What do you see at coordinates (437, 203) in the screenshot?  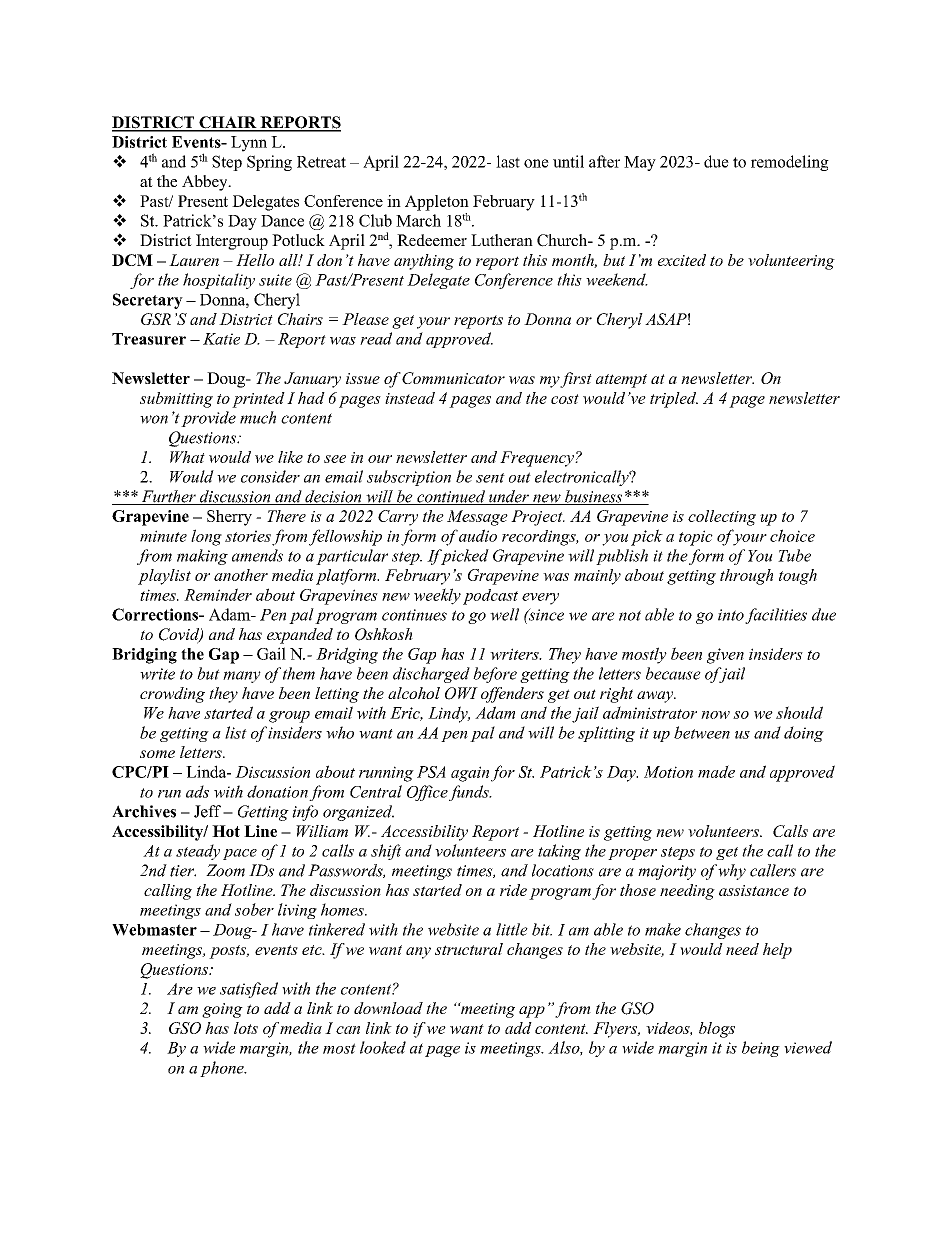 I see `Appleton` at bounding box center [437, 203].
